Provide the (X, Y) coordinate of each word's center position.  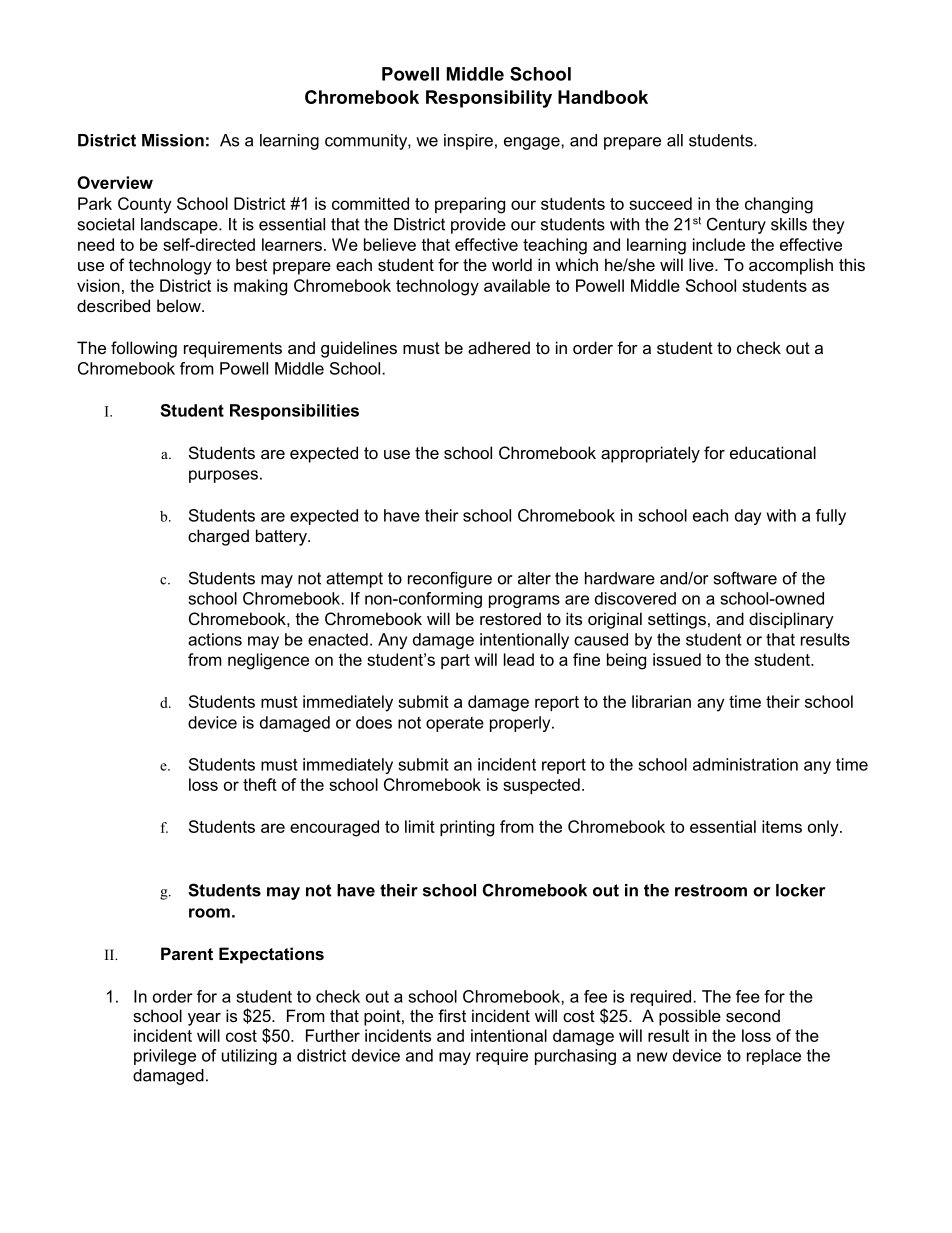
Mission (173, 140)
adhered (499, 347)
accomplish (791, 266)
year (204, 1019)
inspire (468, 142)
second (753, 1015)
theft (260, 784)
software (745, 578)
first (452, 1015)
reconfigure (450, 579)
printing (467, 828)
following (144, 349)
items (782, 826)
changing (779, 205)
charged (218, 537)
